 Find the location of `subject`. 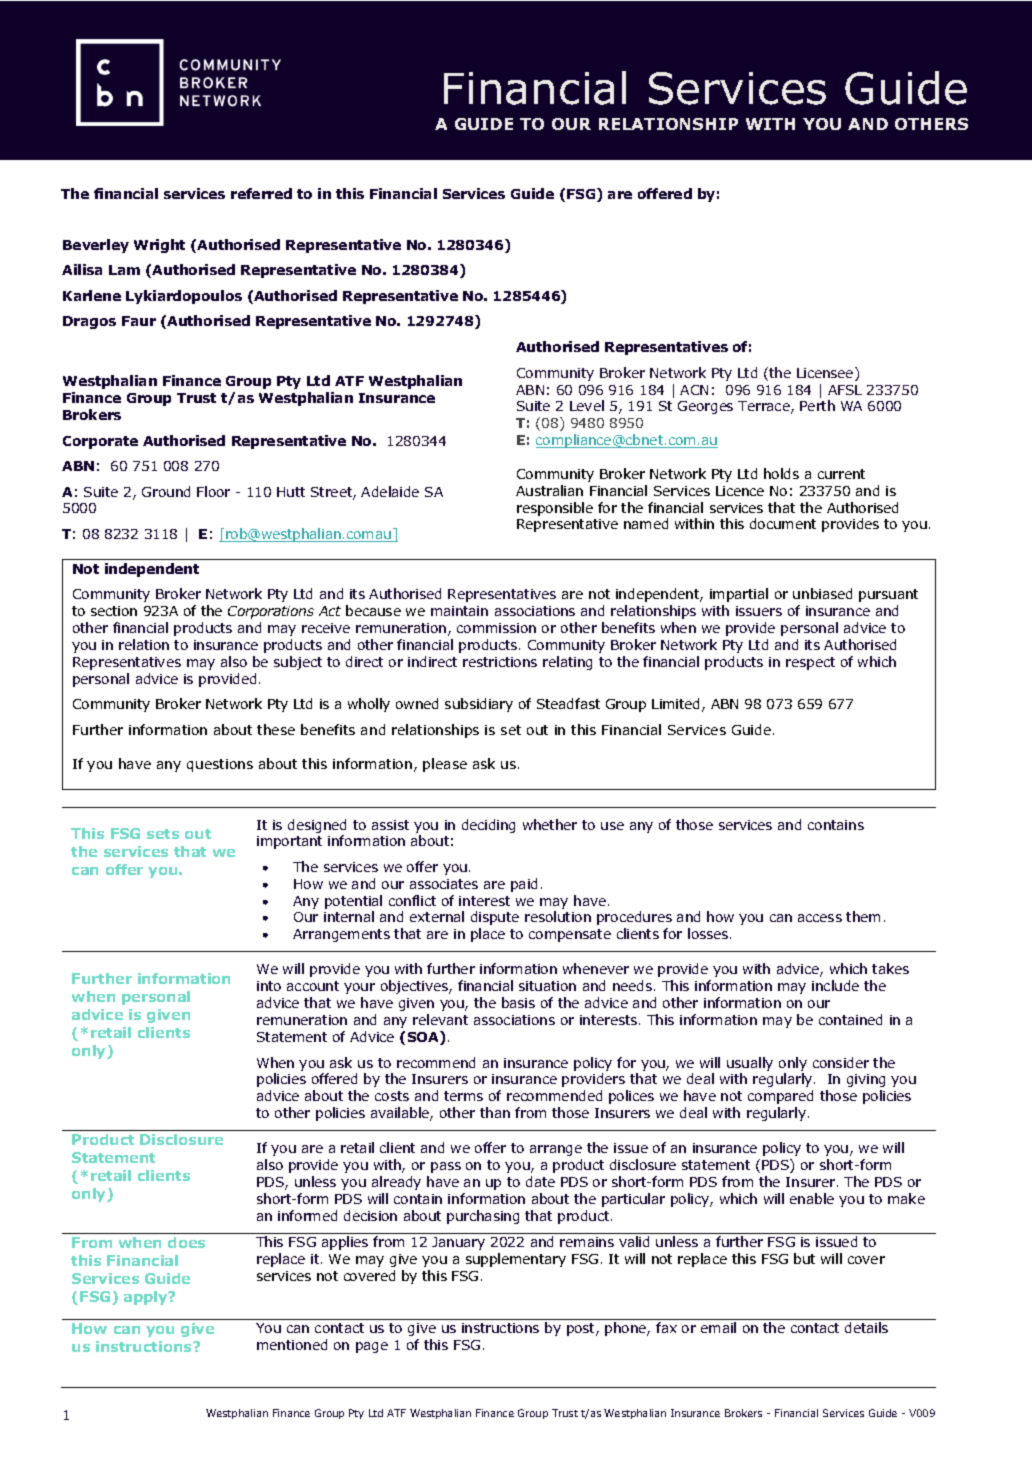

subject is located at coordinates (298, 663).
